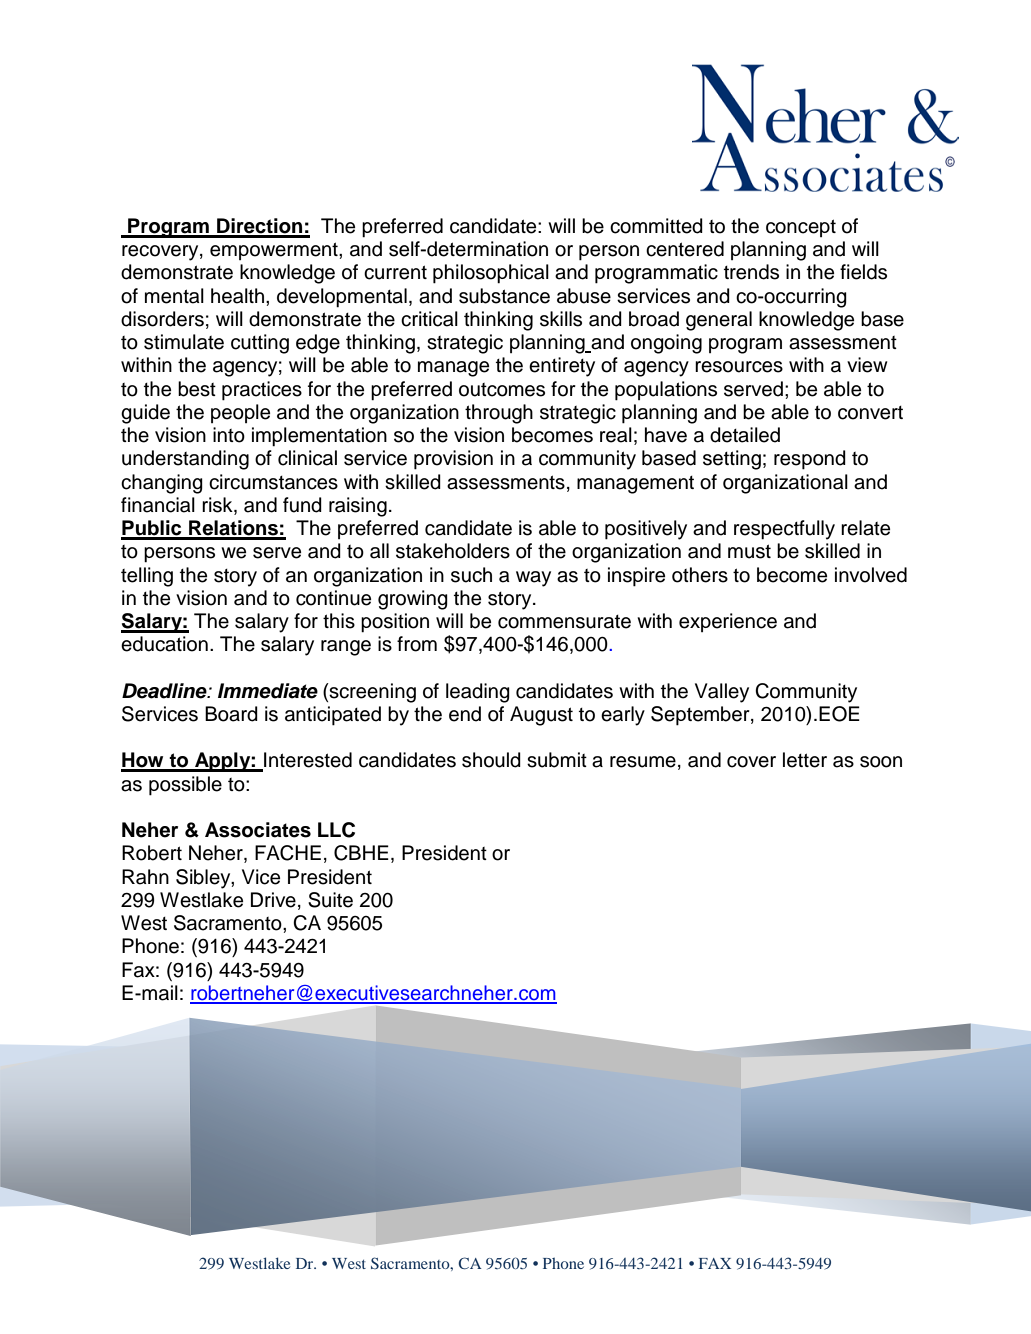 The height and width of the screenshot is (1334, 1031). I want to click on telling, so click(147, 577).
